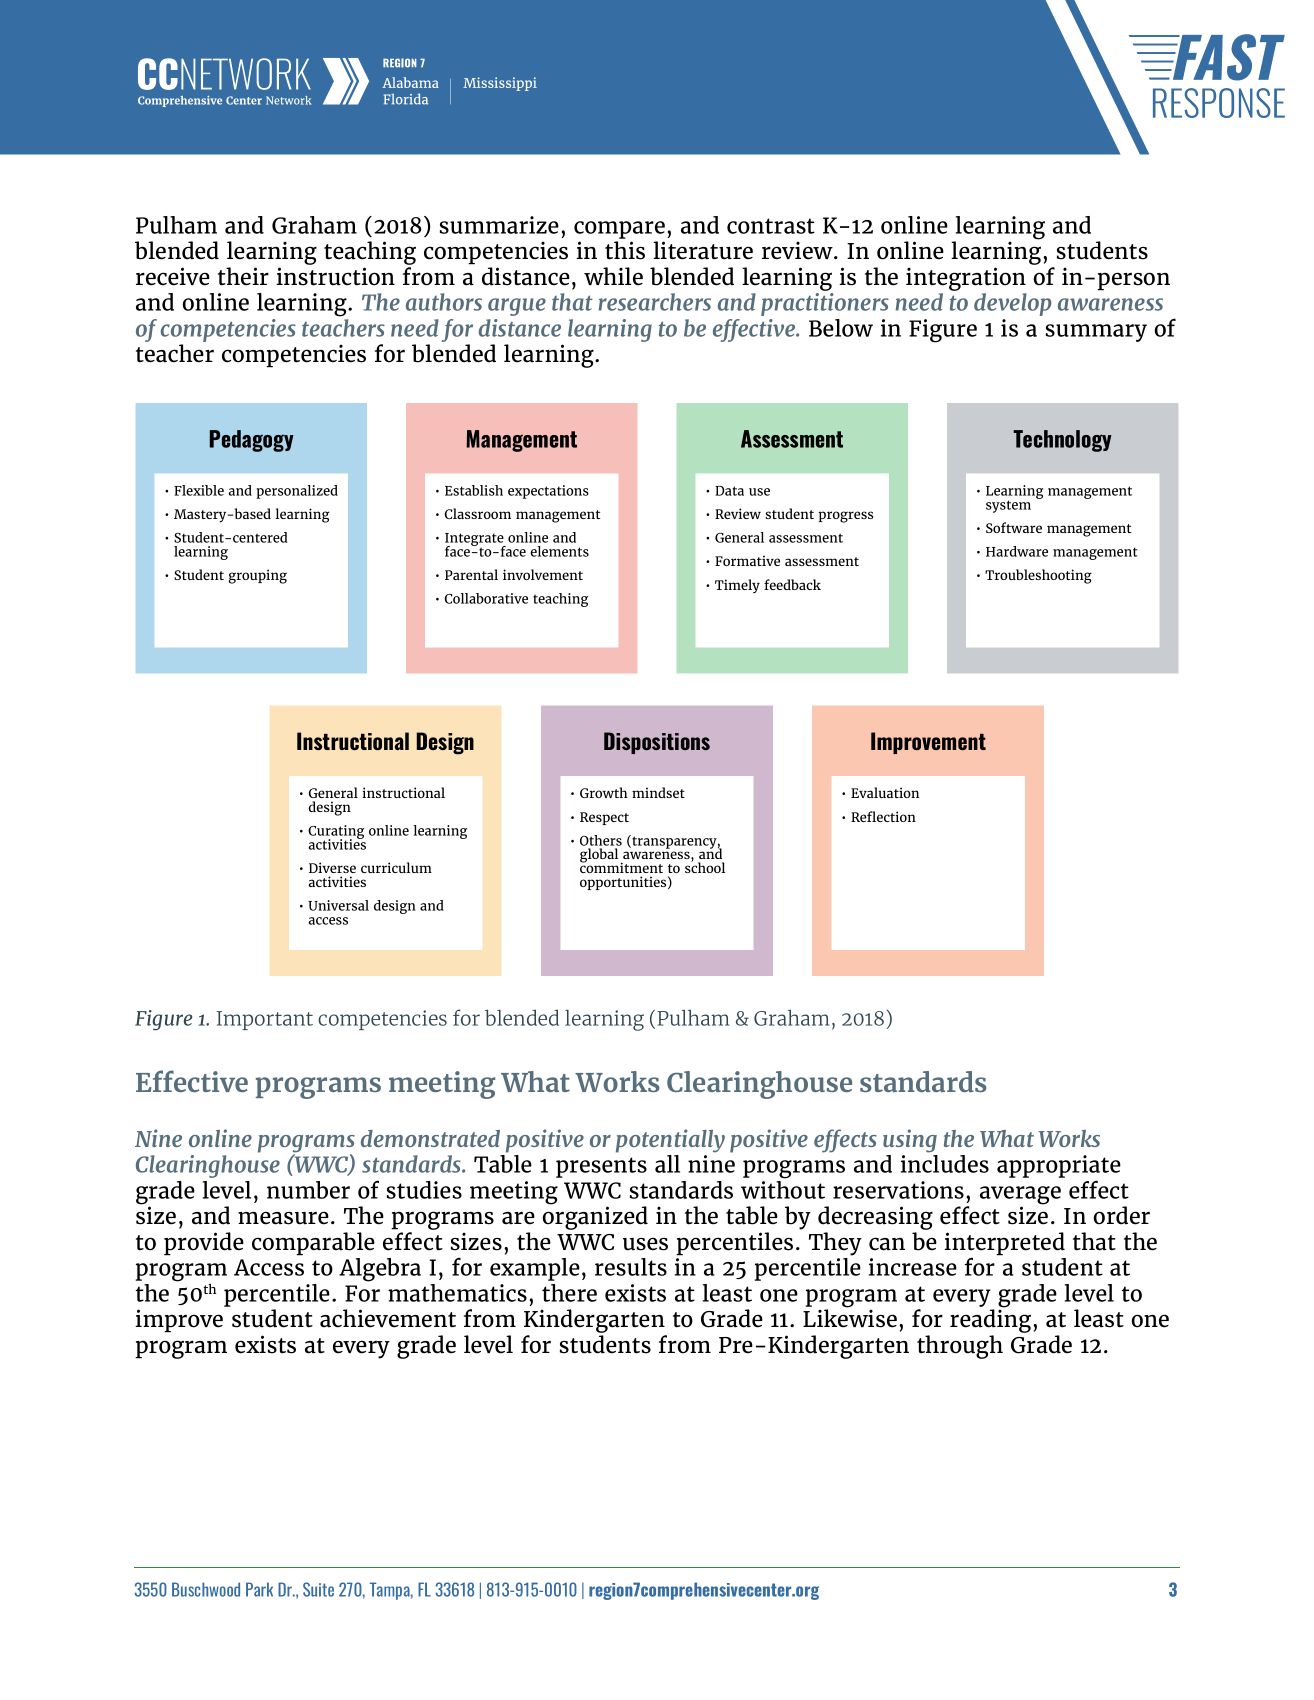 Image resolution: width=1314 pixels, height=1700 pixels. Describe the element at coordinates (259, 1589) in the screenshot. I see `Park` at that location.
